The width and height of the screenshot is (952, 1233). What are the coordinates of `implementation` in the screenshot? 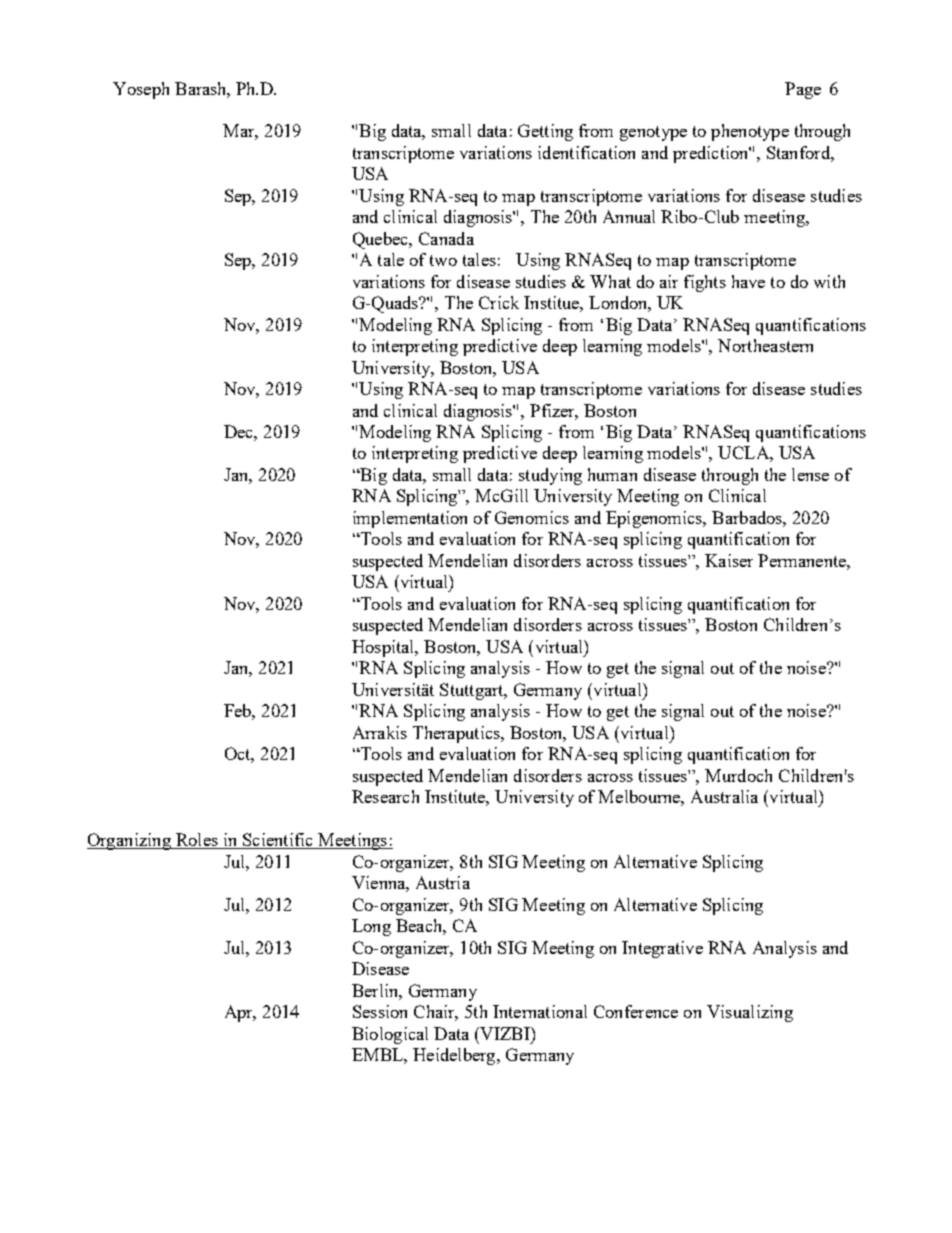 It's located at (410, 519).
